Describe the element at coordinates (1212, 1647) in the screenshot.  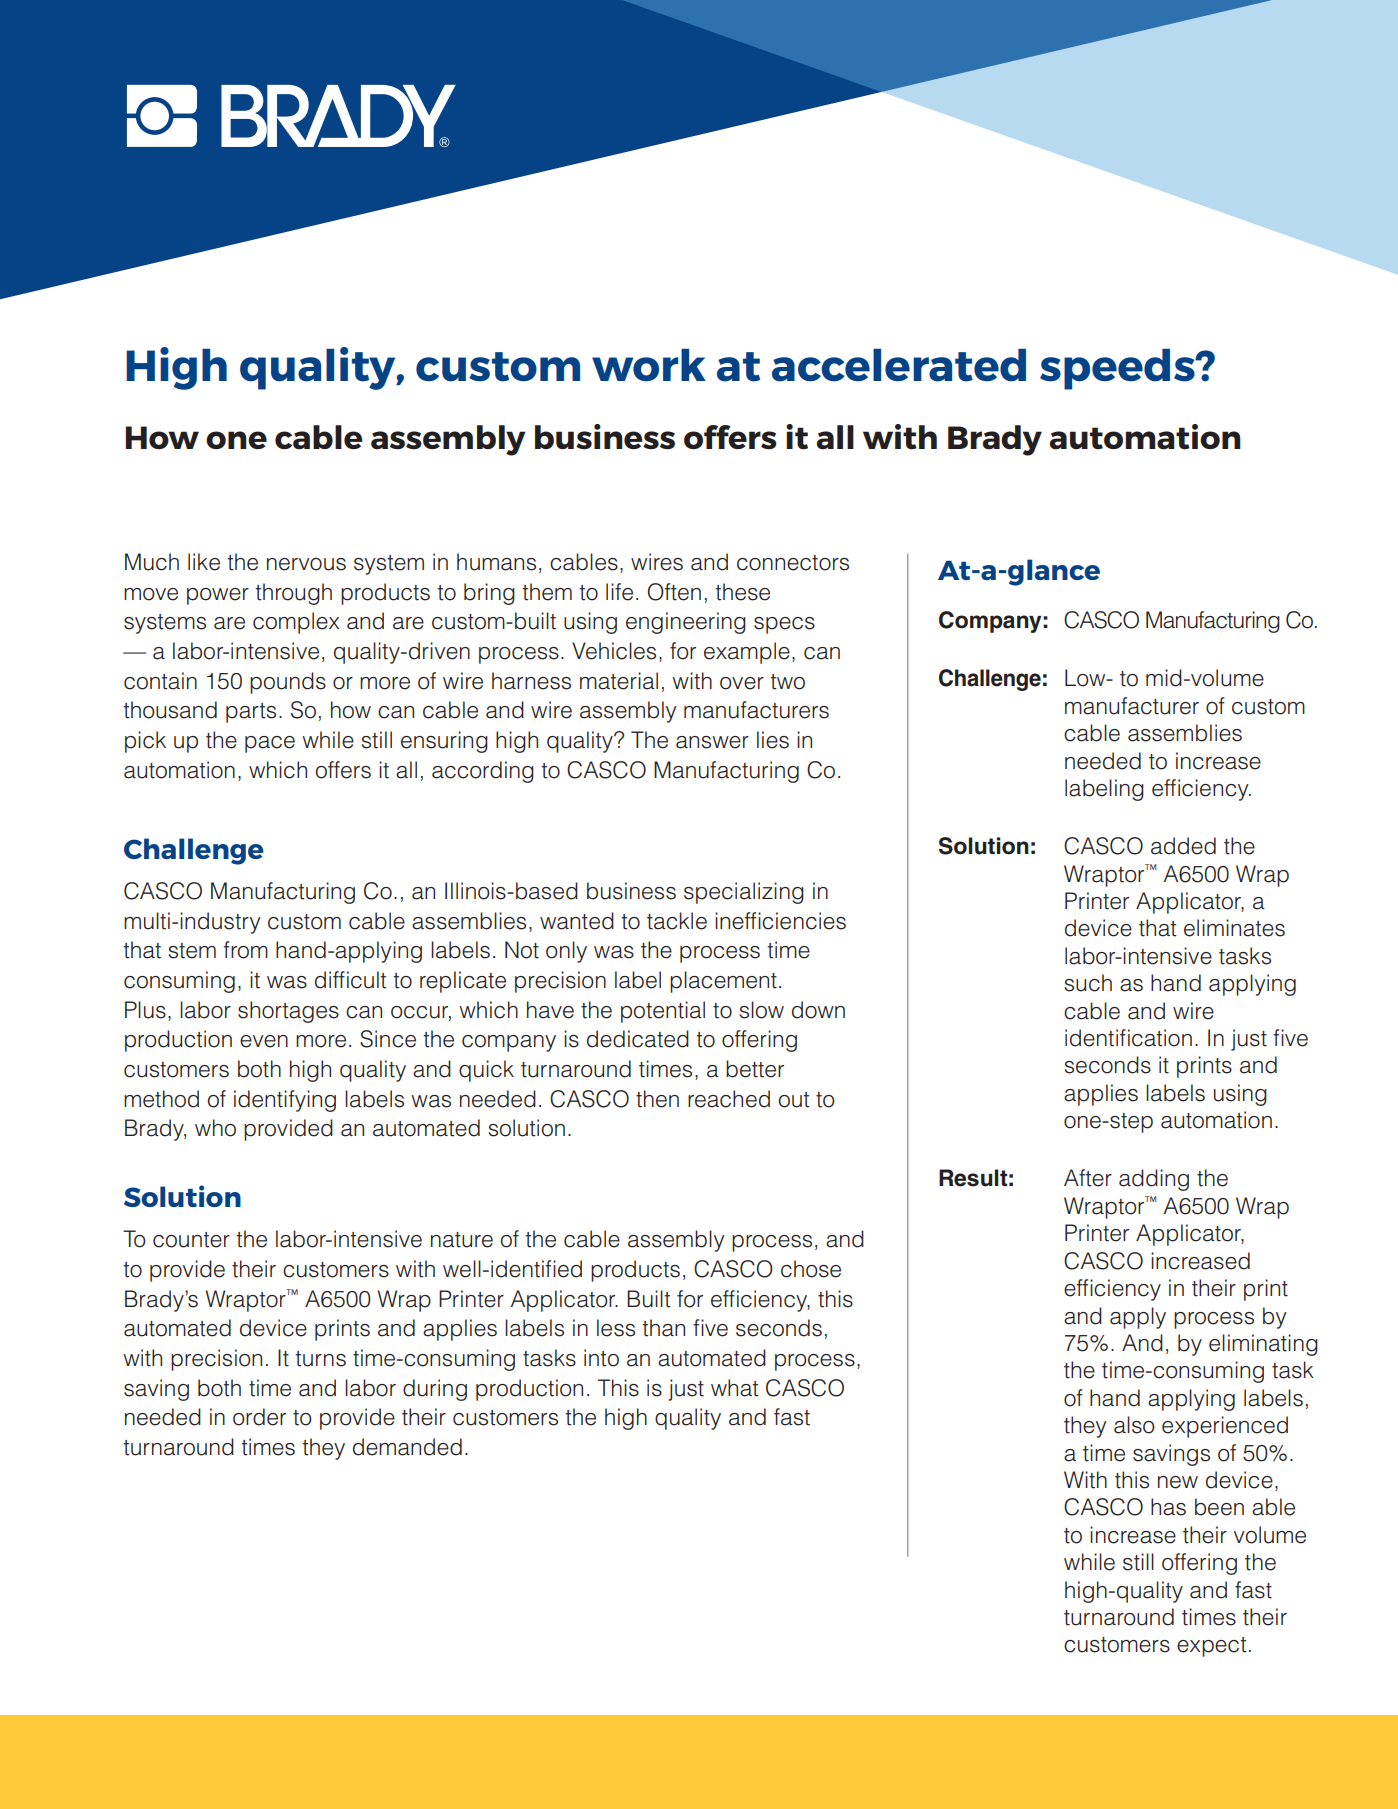
I see `expect` at that location.
